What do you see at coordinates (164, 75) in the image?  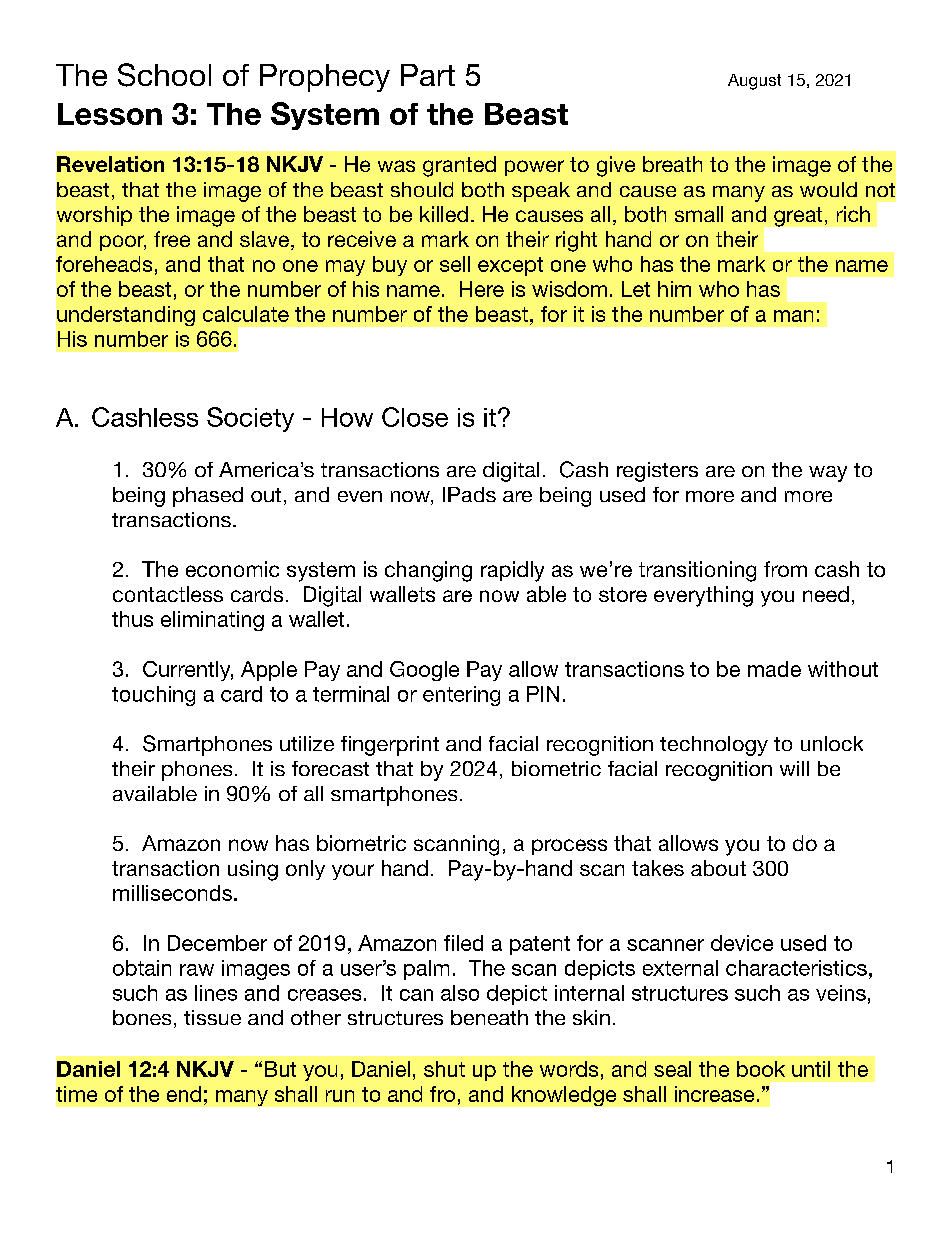 I see `School` at bounding box center [164, 75].
